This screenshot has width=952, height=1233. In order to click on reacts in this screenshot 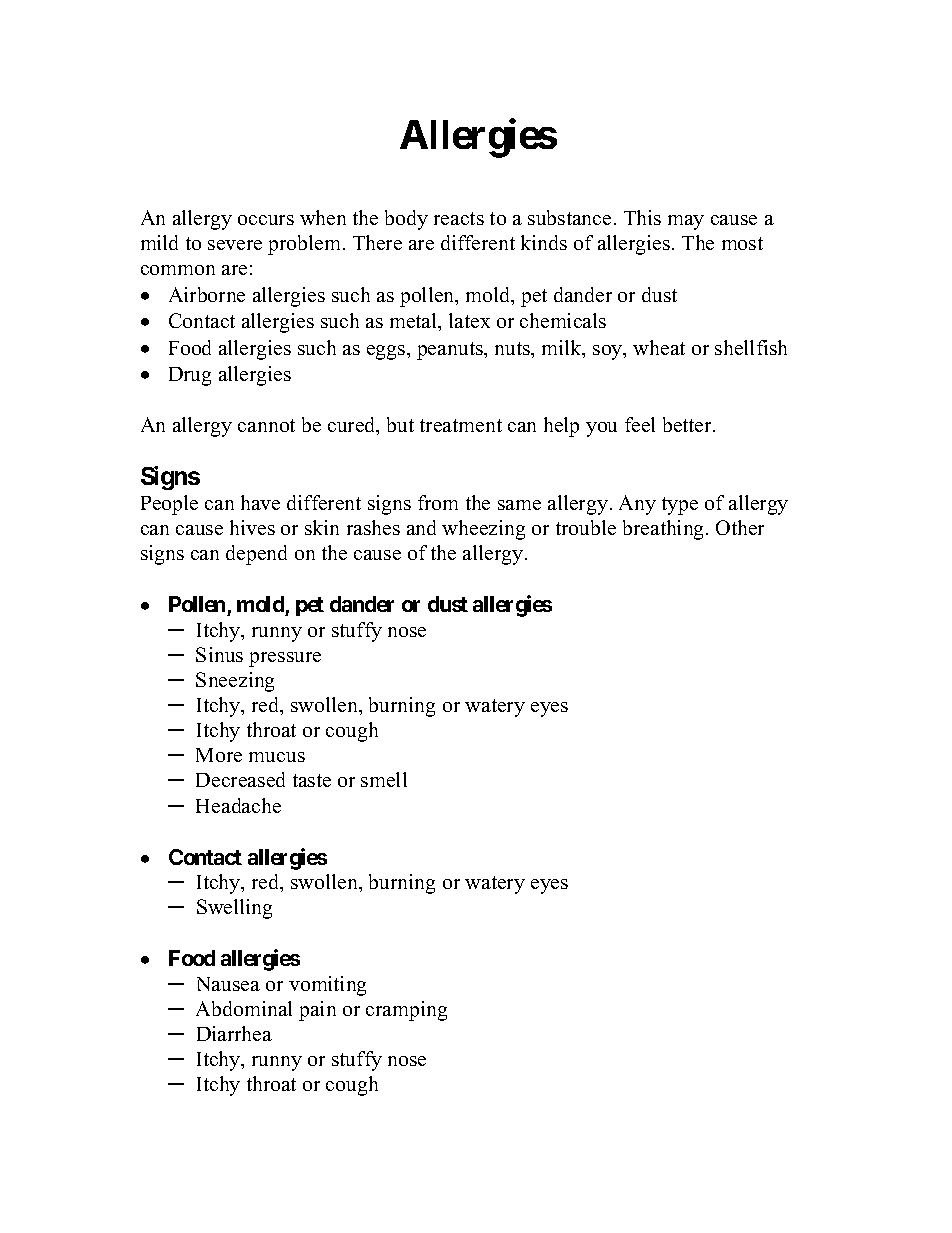, I will do `click(459, 218)`.
